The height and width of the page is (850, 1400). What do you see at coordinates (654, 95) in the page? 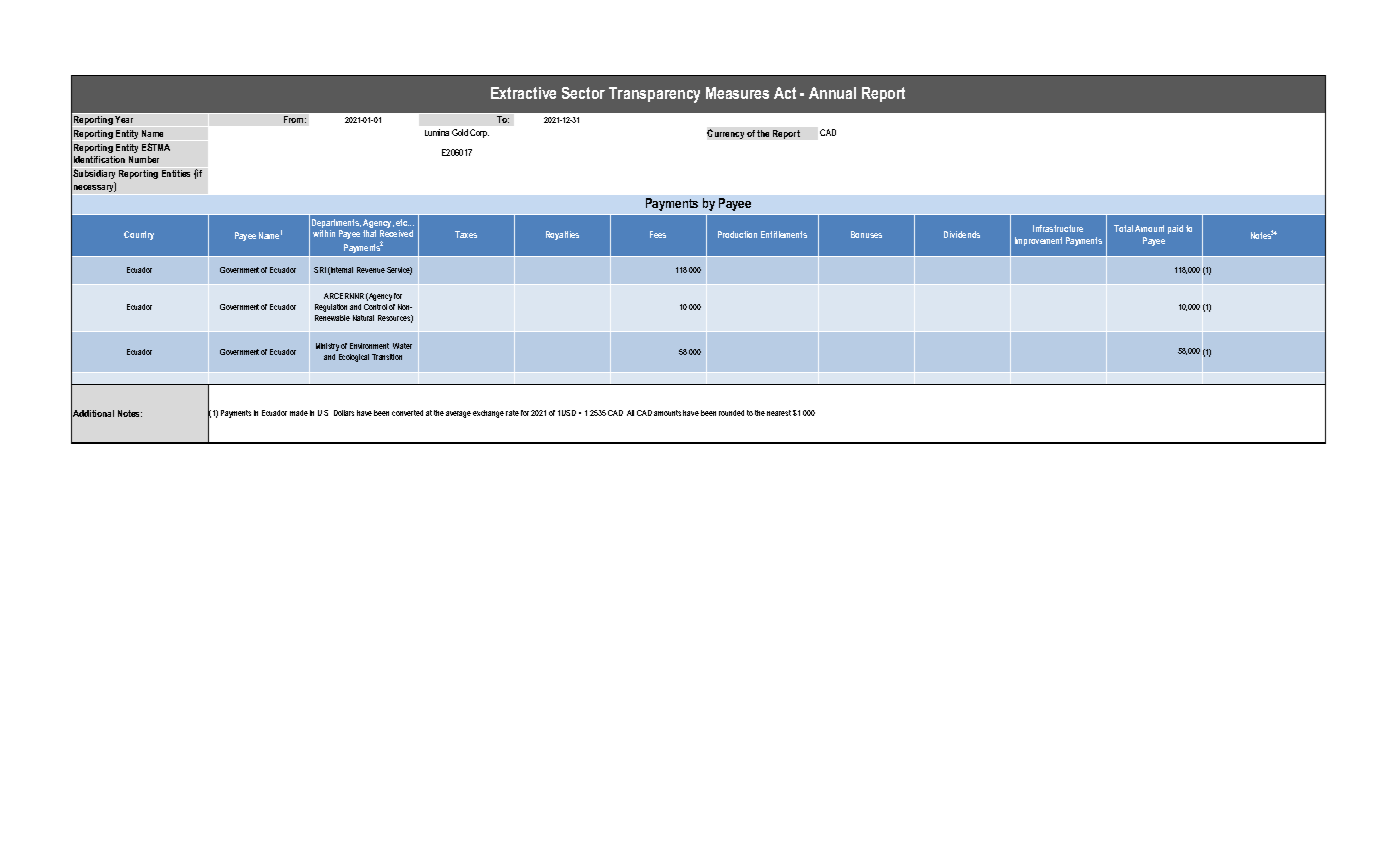
I see `Transparency` at bounding box center [654, 95].
